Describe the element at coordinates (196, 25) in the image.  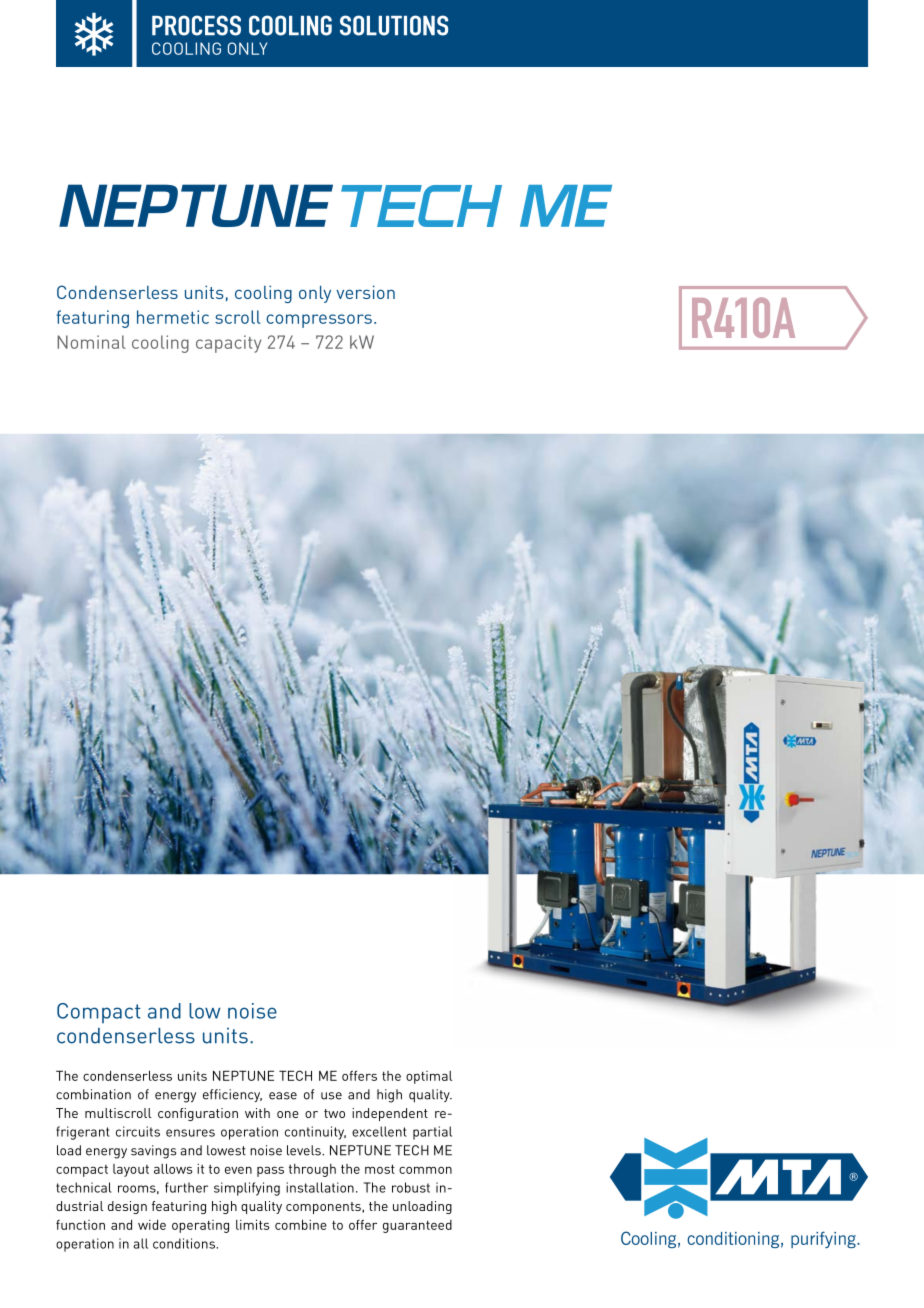
I see `PROCESS` at that location.
